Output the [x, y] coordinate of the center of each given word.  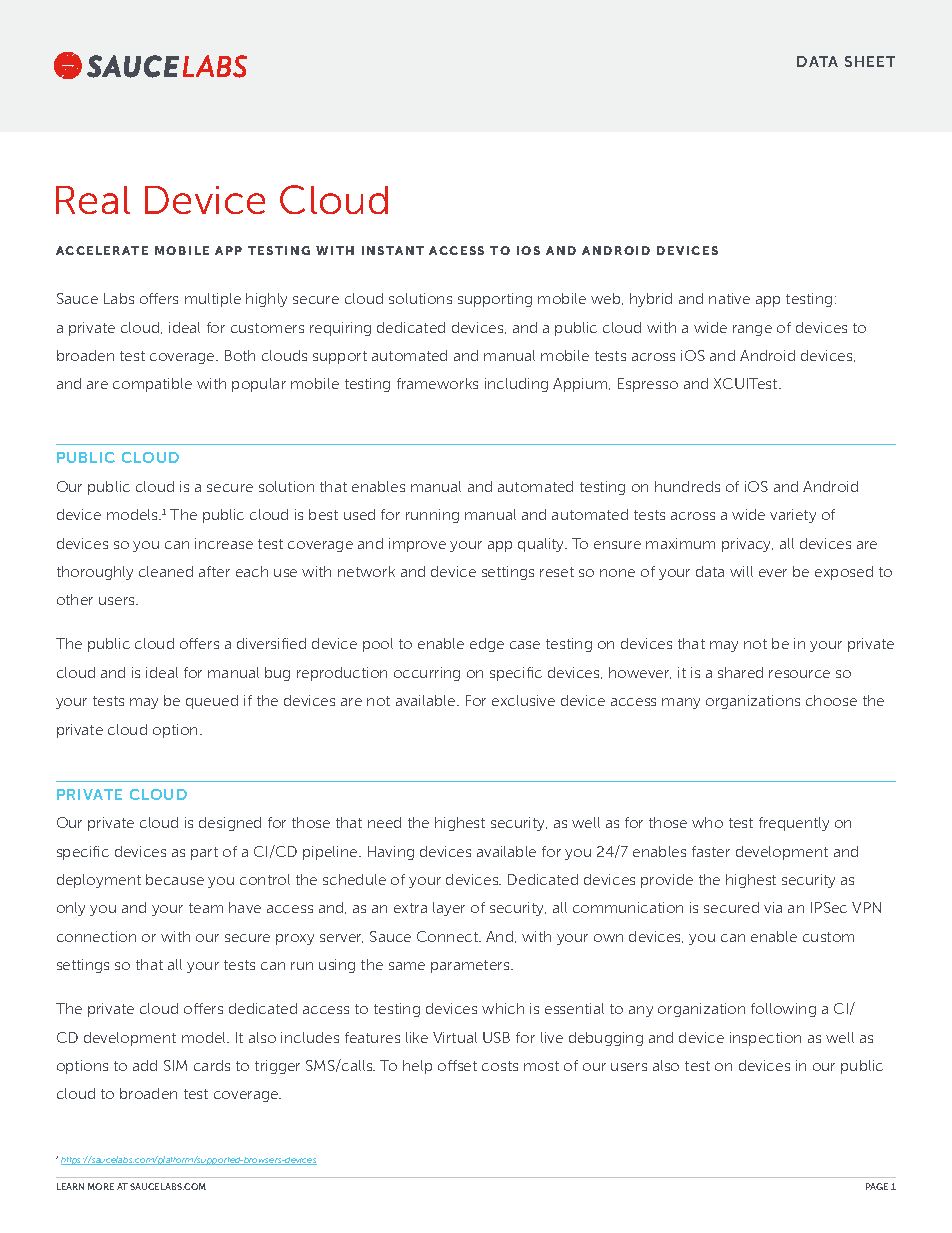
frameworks [437, 383]
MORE [101, 1186]
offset [457, 1065]
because [175, 879]
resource [799, 674]
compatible [152, 385]
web [607, 299]
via [773, 907]
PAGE [877, 1186]
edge [487, 645]
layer [449, 909]
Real [93, 200]
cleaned [166, 571]
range [752, 330]
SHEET [870, 61]
